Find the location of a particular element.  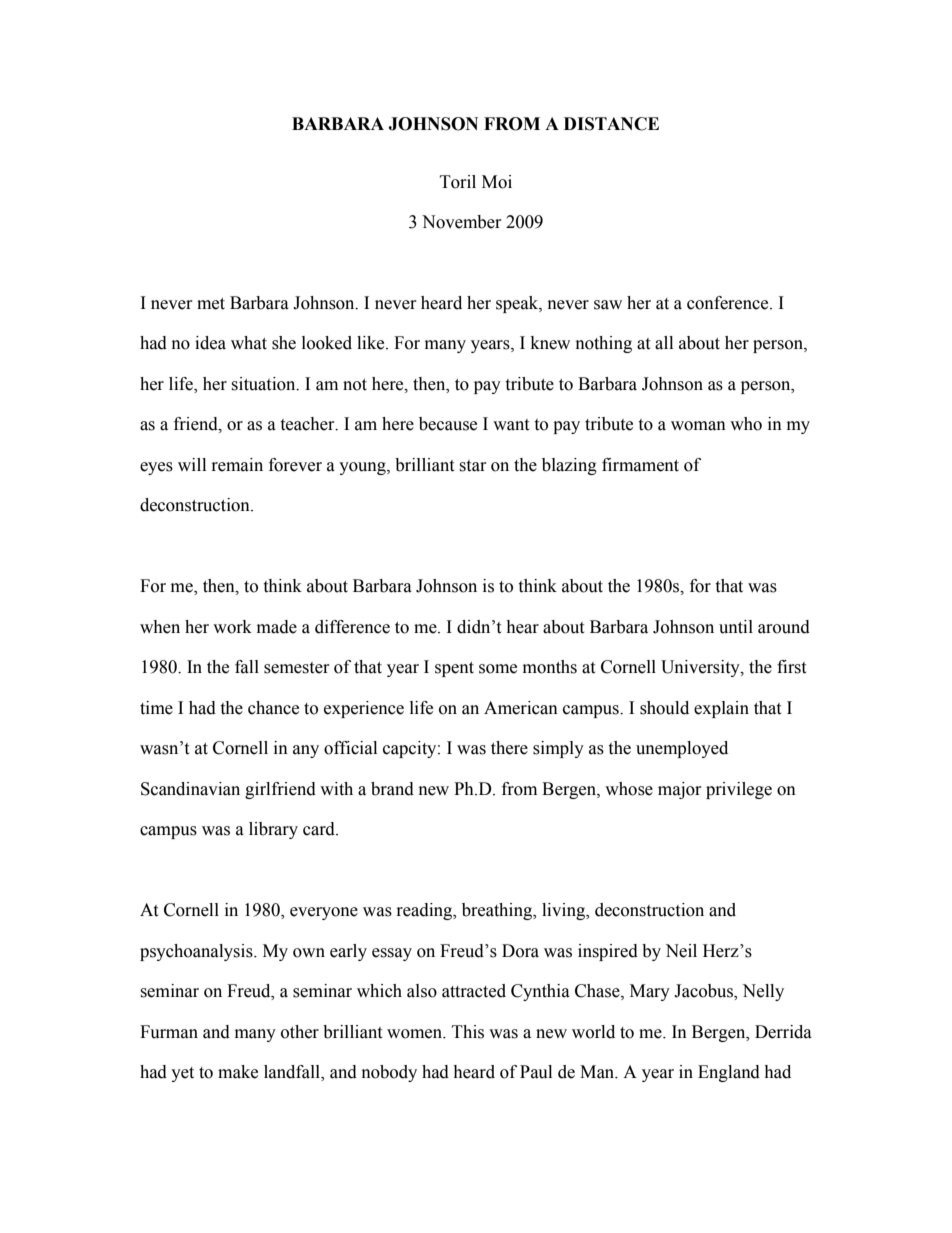

This is located at coordinates (468, 1032).
